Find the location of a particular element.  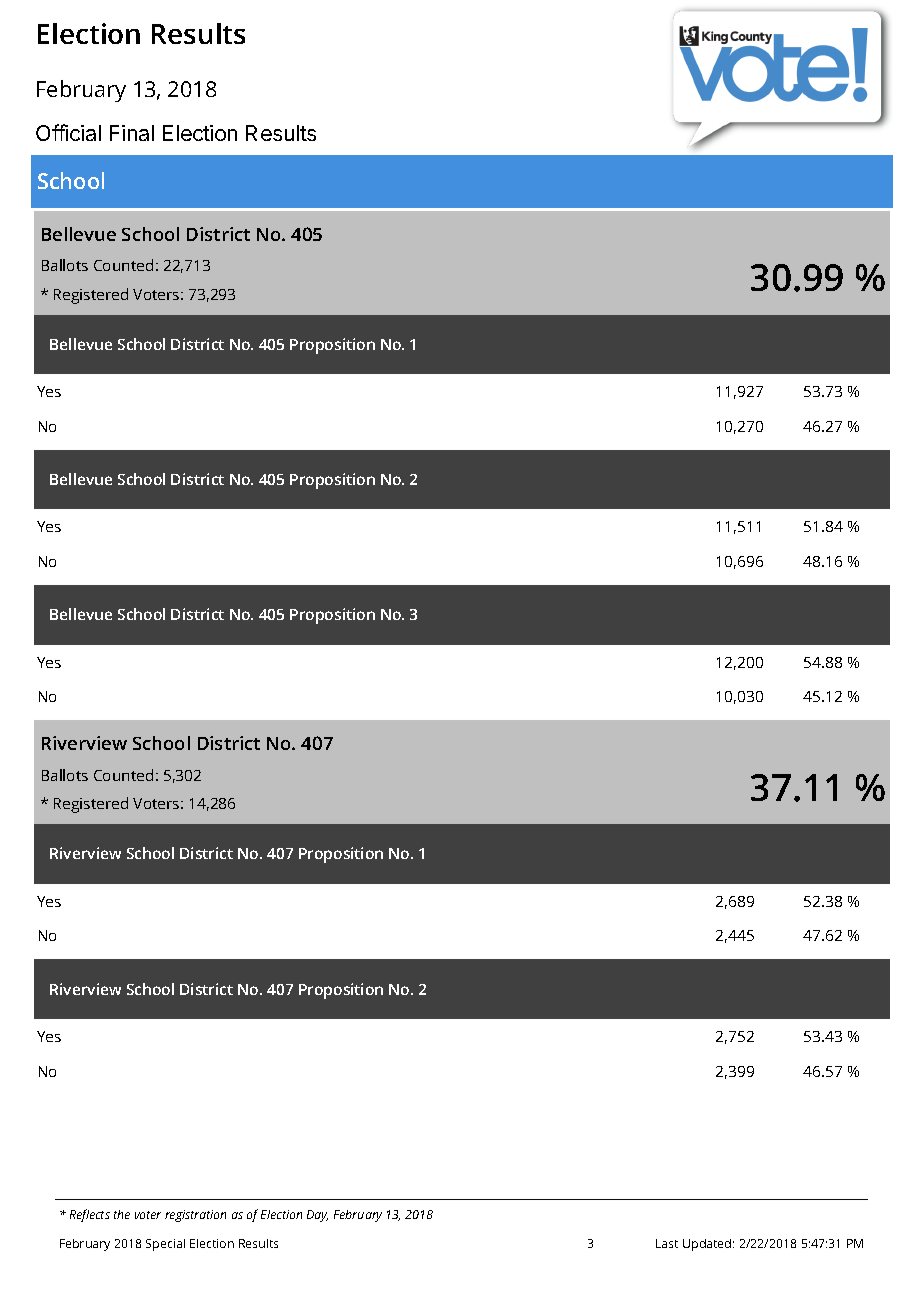

Final is located at coordinates (132, 133).
